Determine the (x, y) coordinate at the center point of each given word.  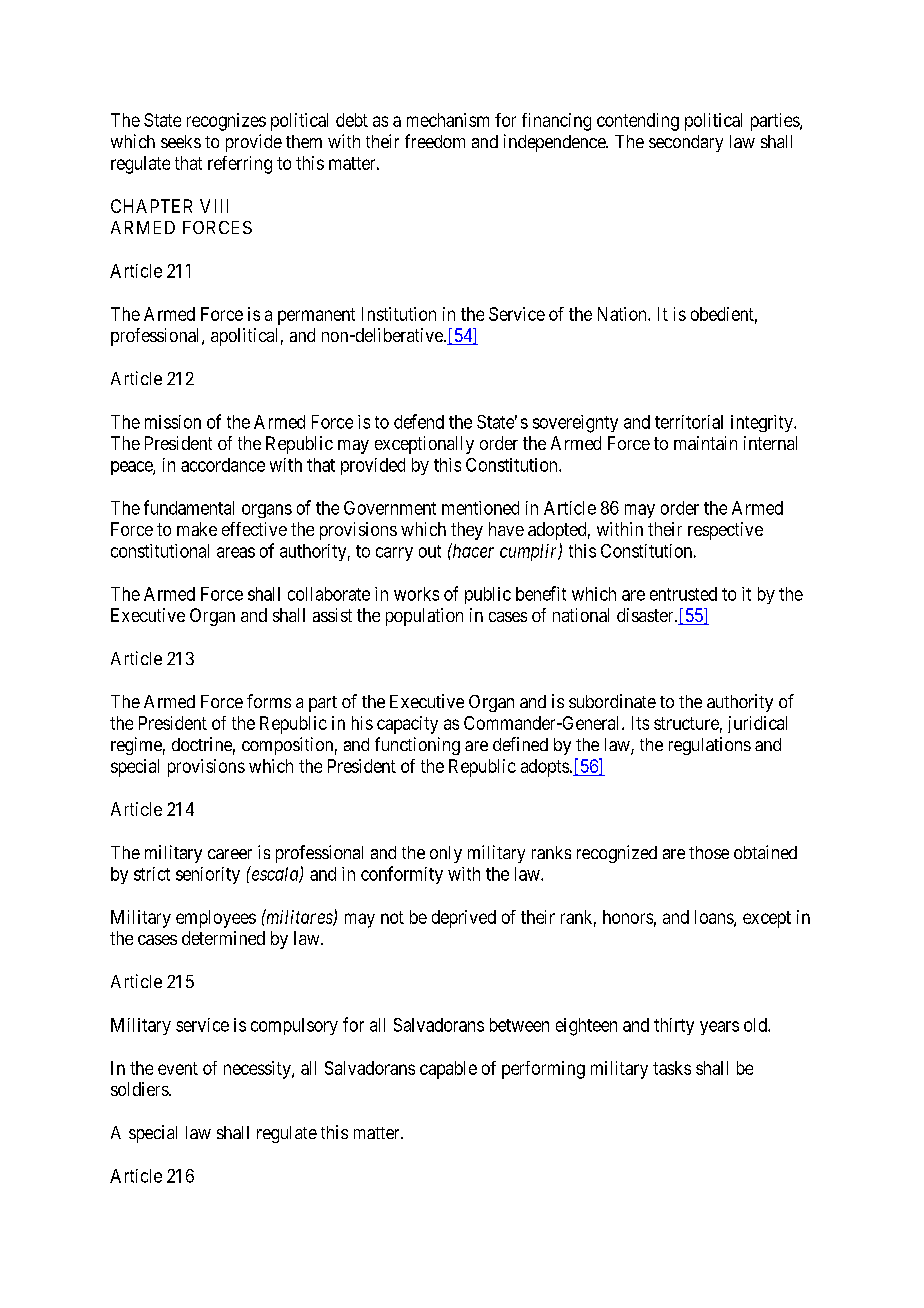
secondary (686, 143)
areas (236, 552)
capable (448, 1070)
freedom (435, 141)
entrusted (683, 594)
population (424, 617)
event (178, 1068)
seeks (181, 141)
